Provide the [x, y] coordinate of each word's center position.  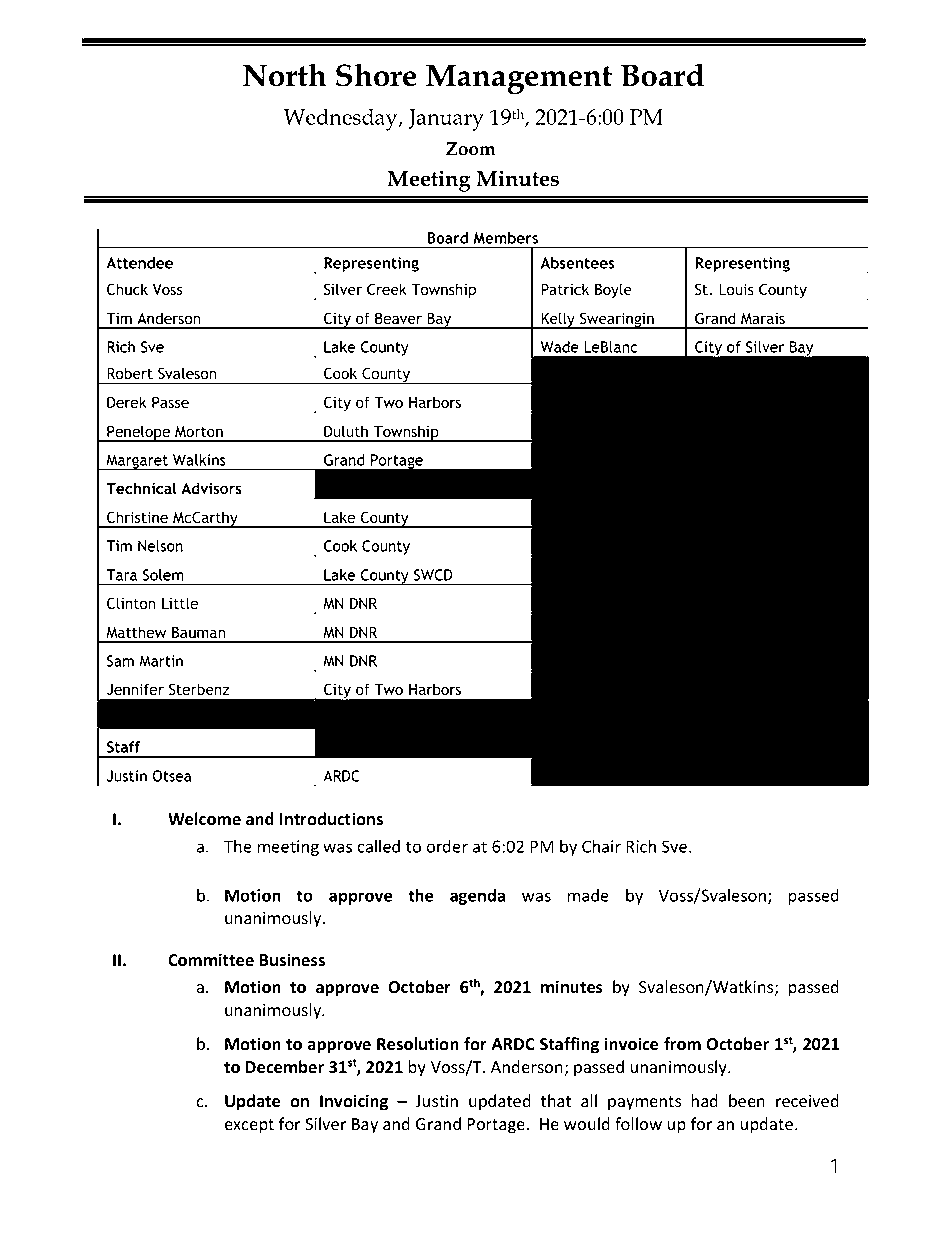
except [249, 1126]
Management [519, 79]
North [285, 75]
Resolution [418, 1044]
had [705, 1100]
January [446, 120]
